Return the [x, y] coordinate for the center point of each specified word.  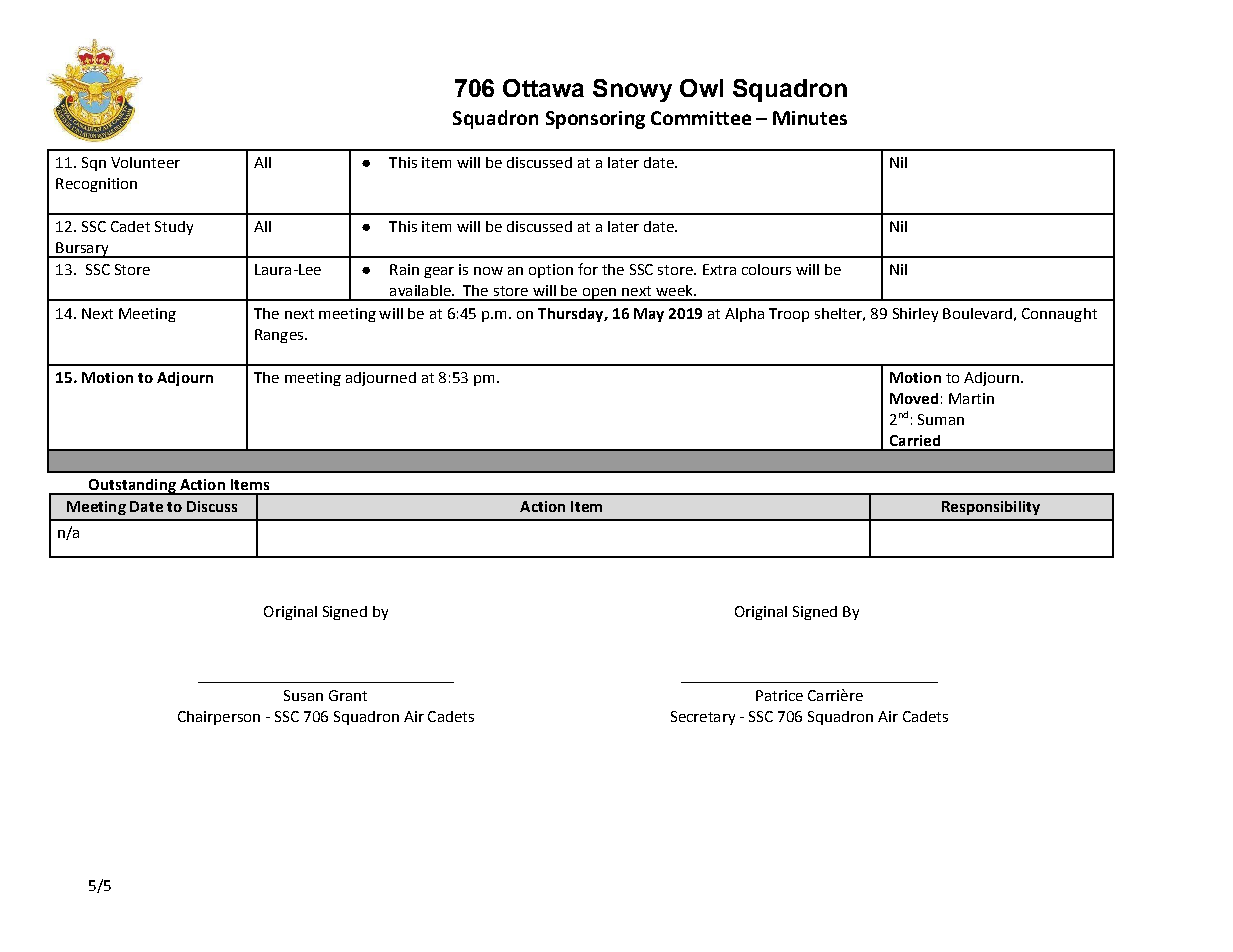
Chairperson [219, 718]
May [649, 315]
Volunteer [145, 162]
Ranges [280, 336]
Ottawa [543, 88]
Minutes [810, 118]
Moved [914, 398]
